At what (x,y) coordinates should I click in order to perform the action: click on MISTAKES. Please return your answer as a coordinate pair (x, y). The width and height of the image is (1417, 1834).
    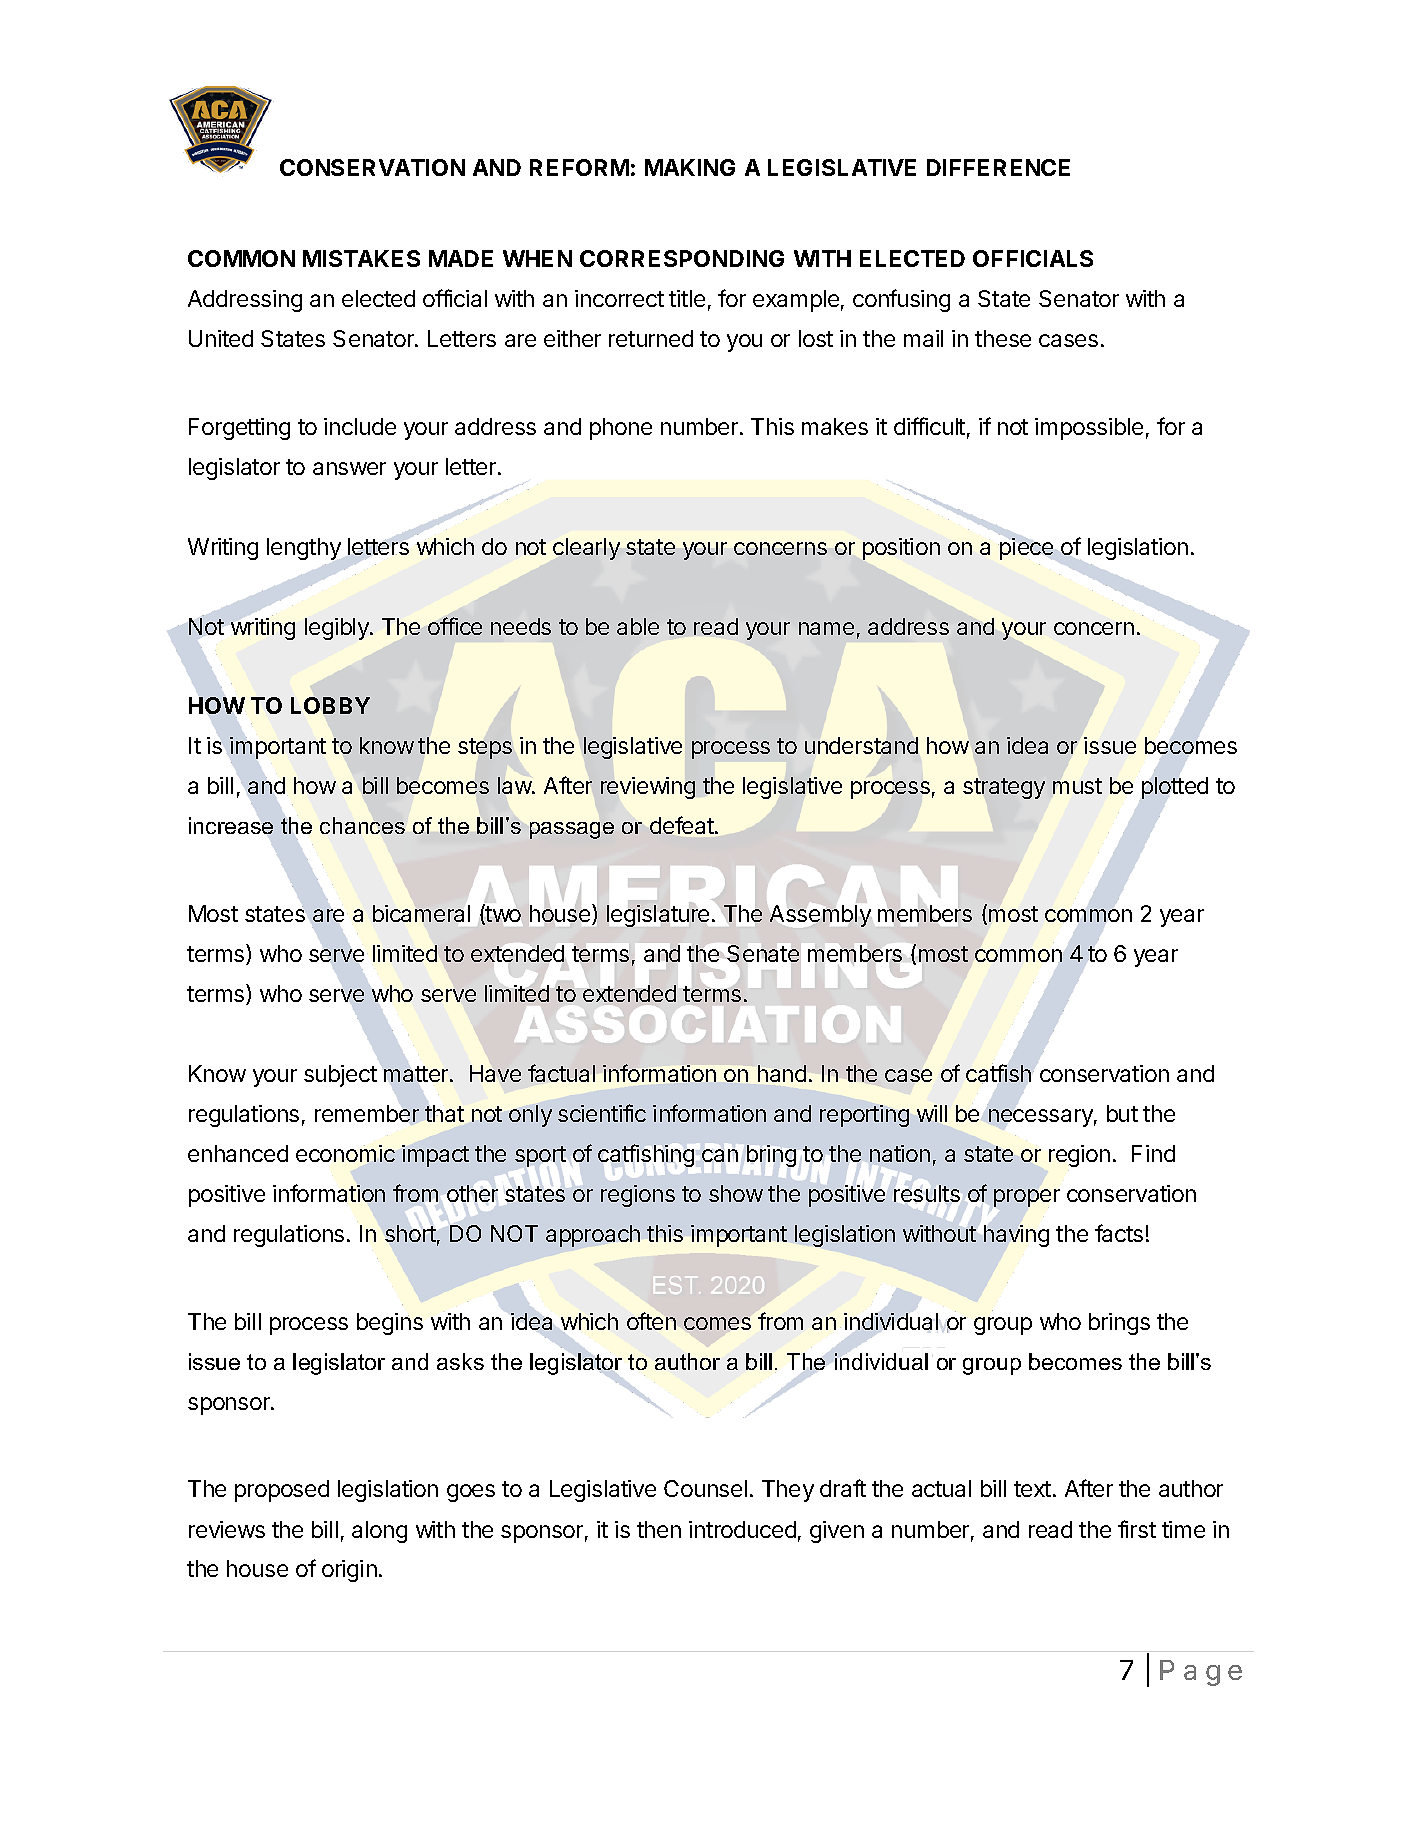
    Looking at the image, I should click on (361, 258).
